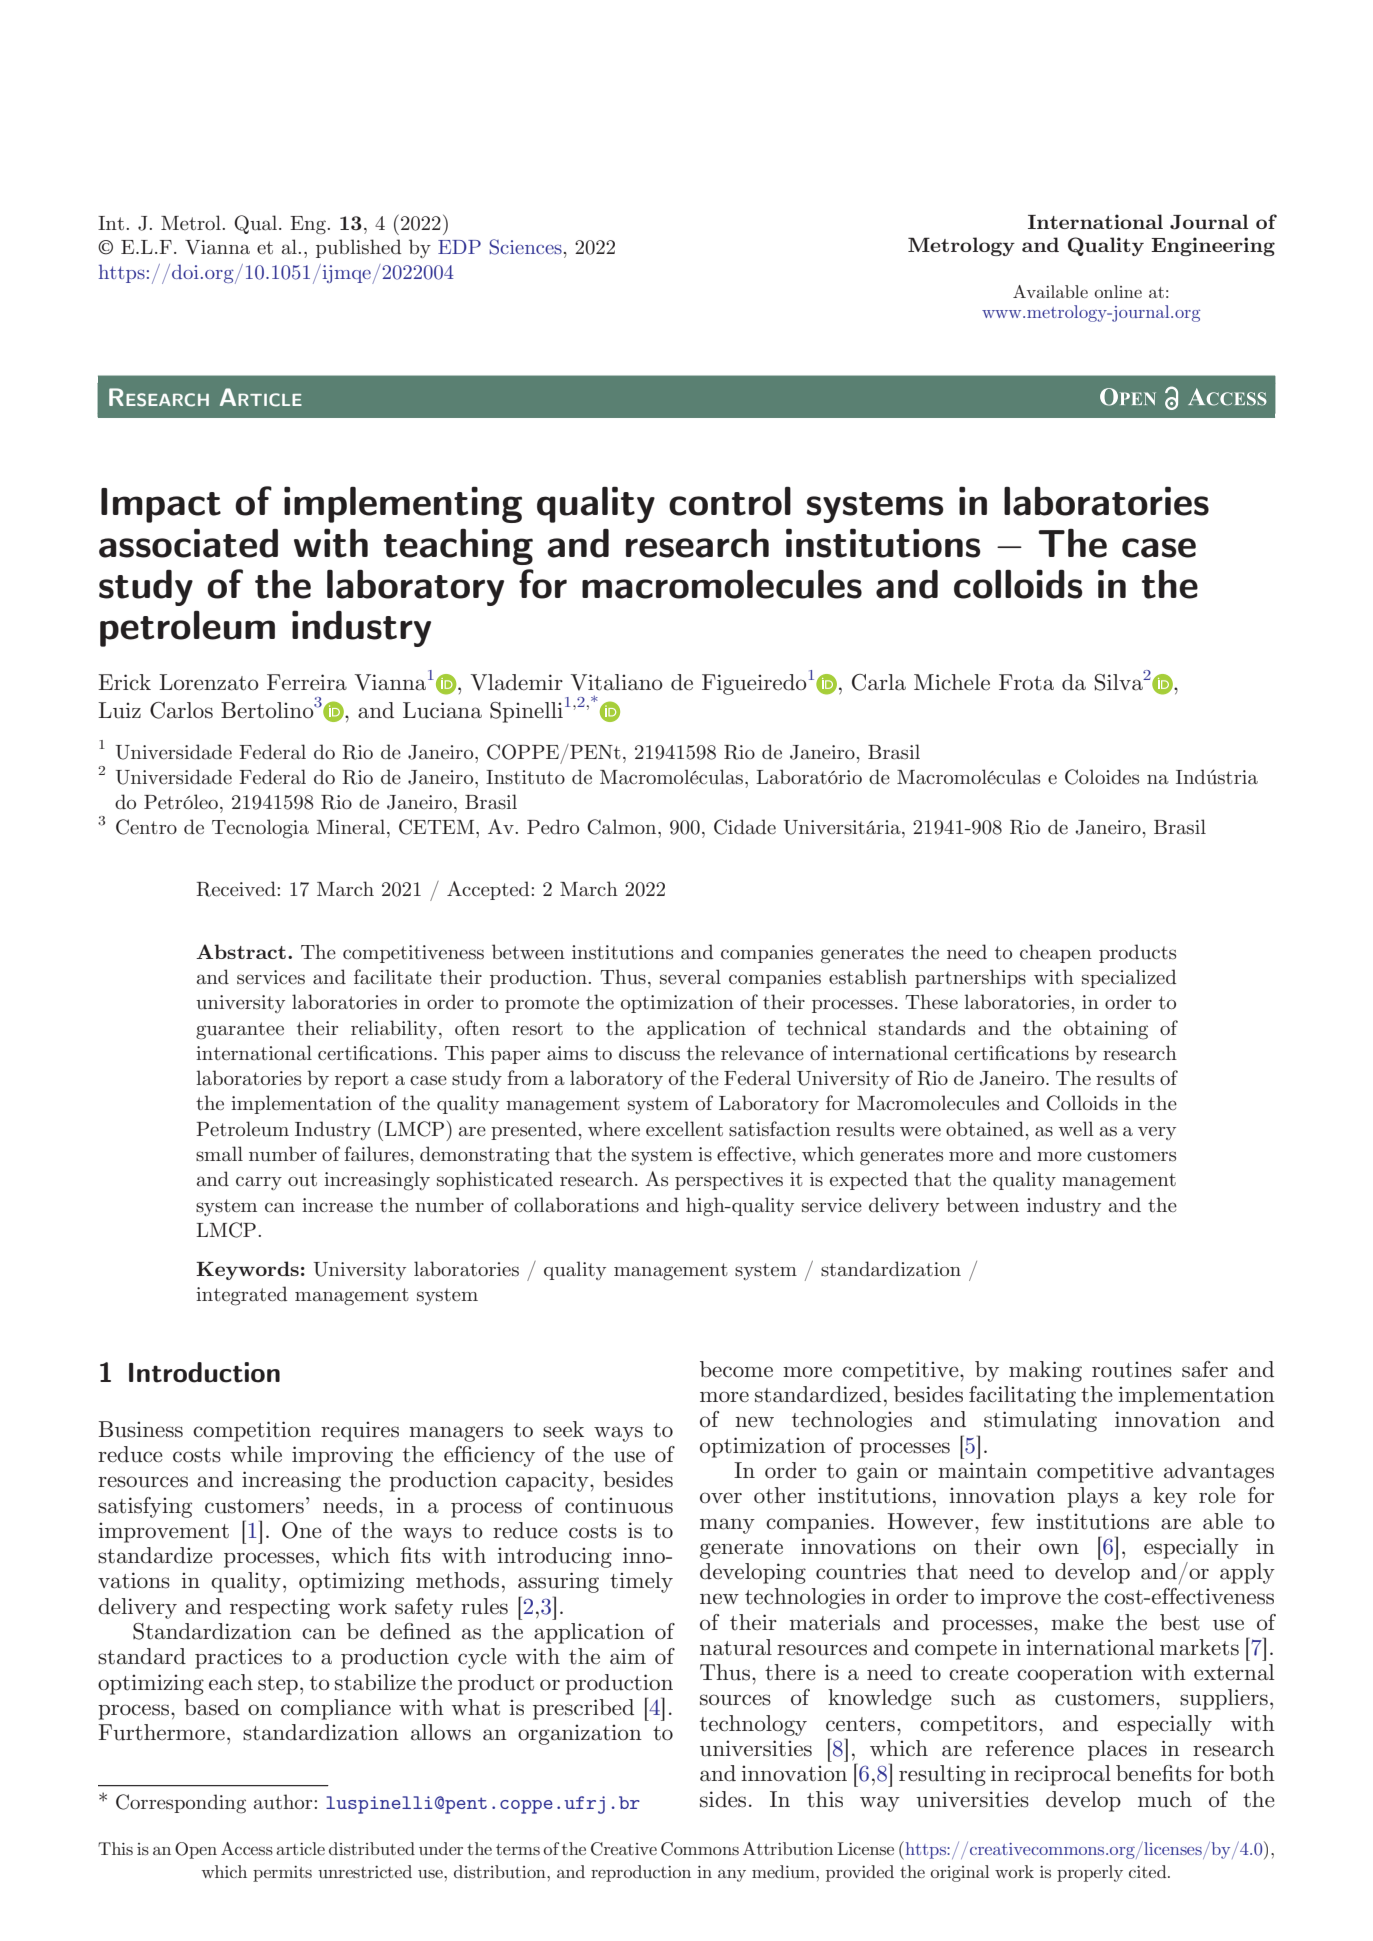 The width and height of the document is (1373, 1941). I want to click on online, so click(1118, 291).
